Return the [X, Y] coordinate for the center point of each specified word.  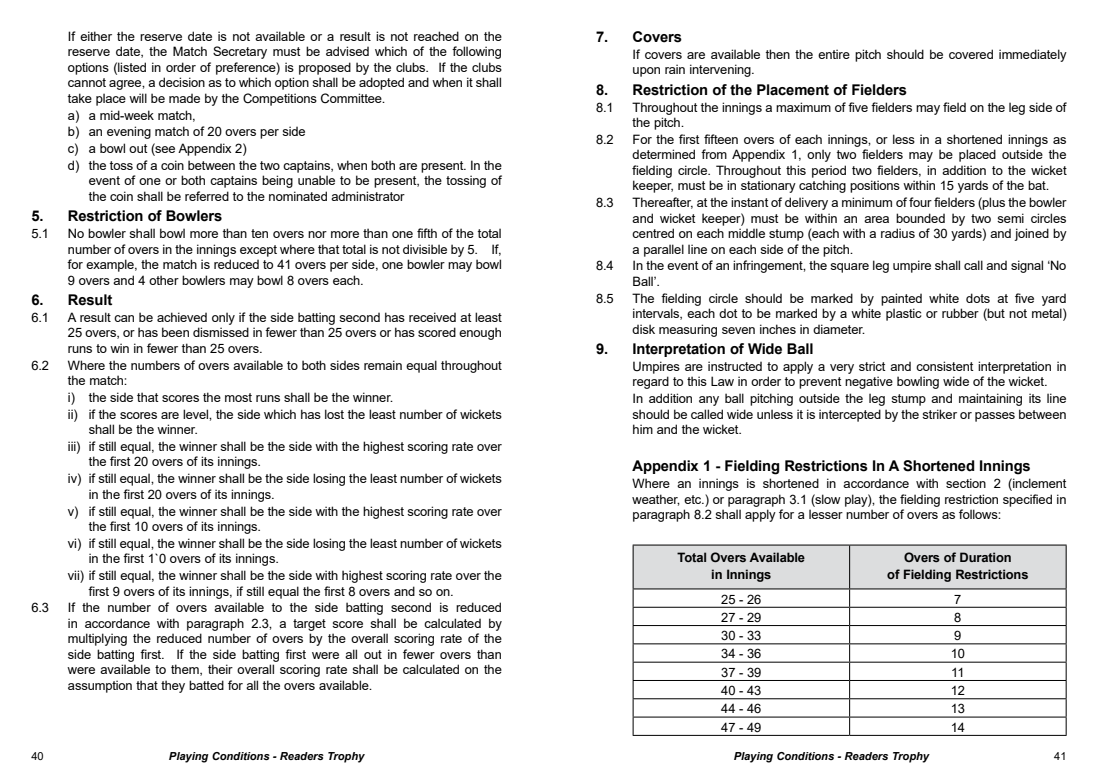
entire [834, 54]
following [476, 52]
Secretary [240, 52]
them [186, 670]
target [309, 625]
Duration [985, 557]
